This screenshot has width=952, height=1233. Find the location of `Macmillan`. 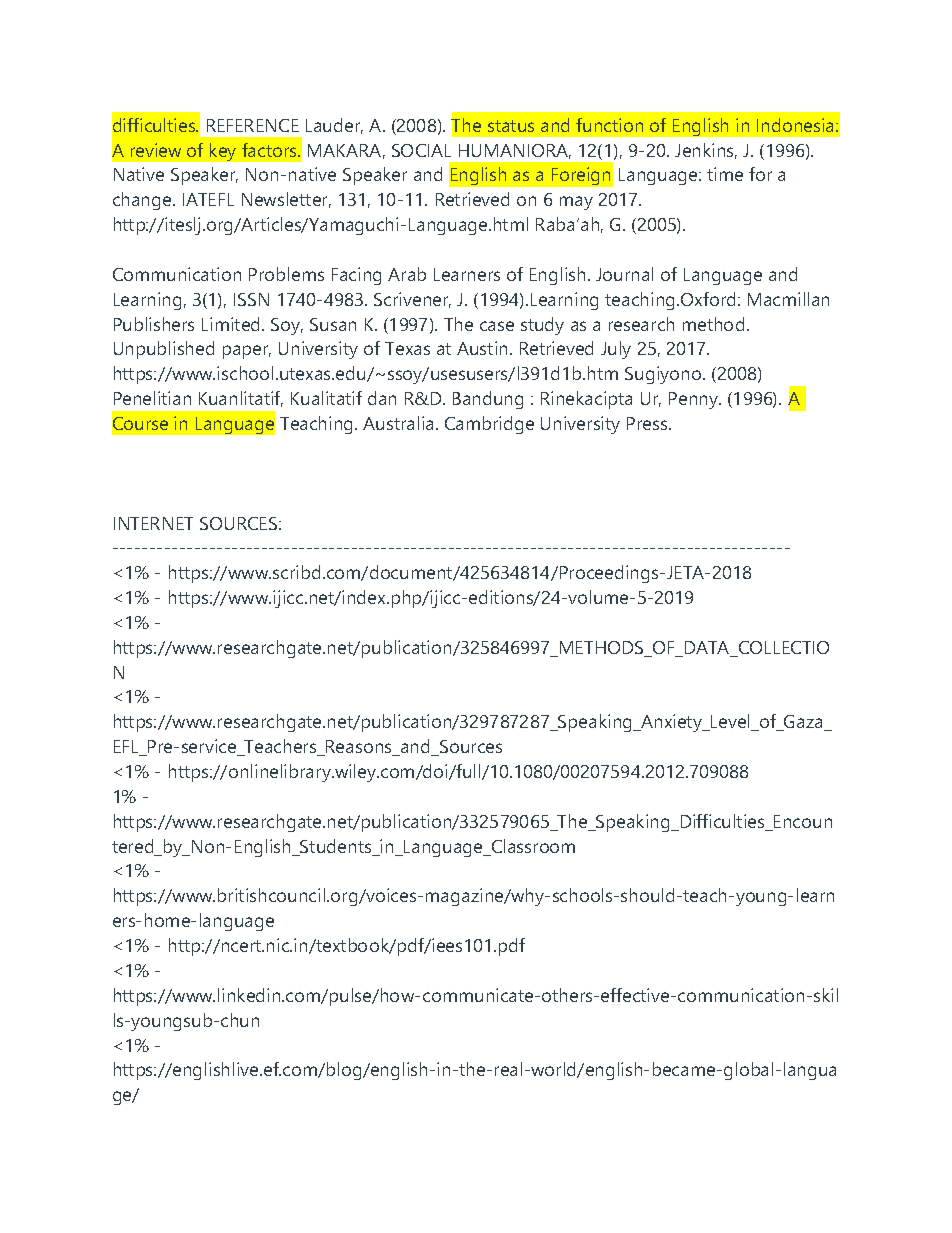

Macmillan is located at coordinates (788, 299).
